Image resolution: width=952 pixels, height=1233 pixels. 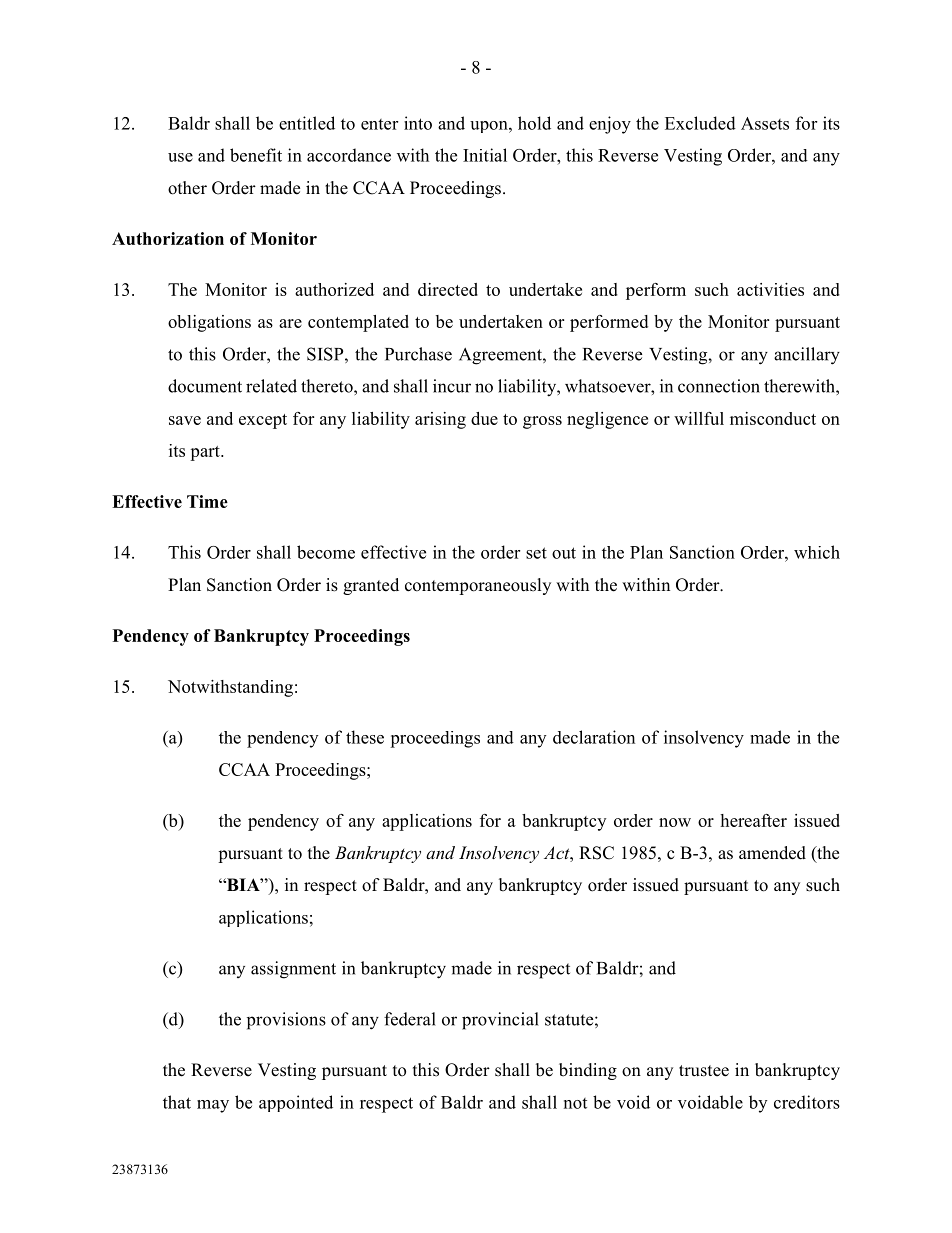 I want to click on may, so click(x=213, y=1106).
